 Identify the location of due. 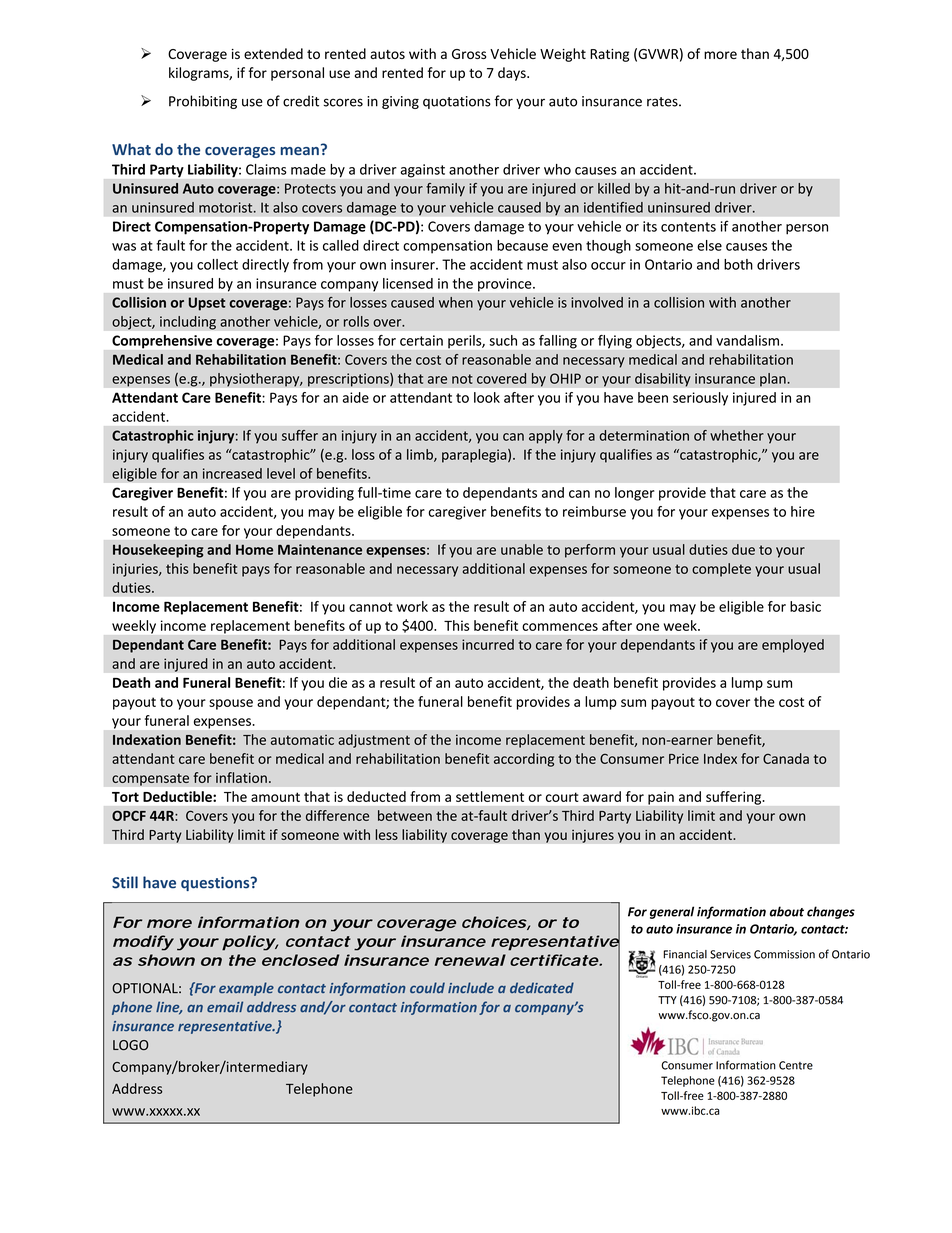
(743, 549).
